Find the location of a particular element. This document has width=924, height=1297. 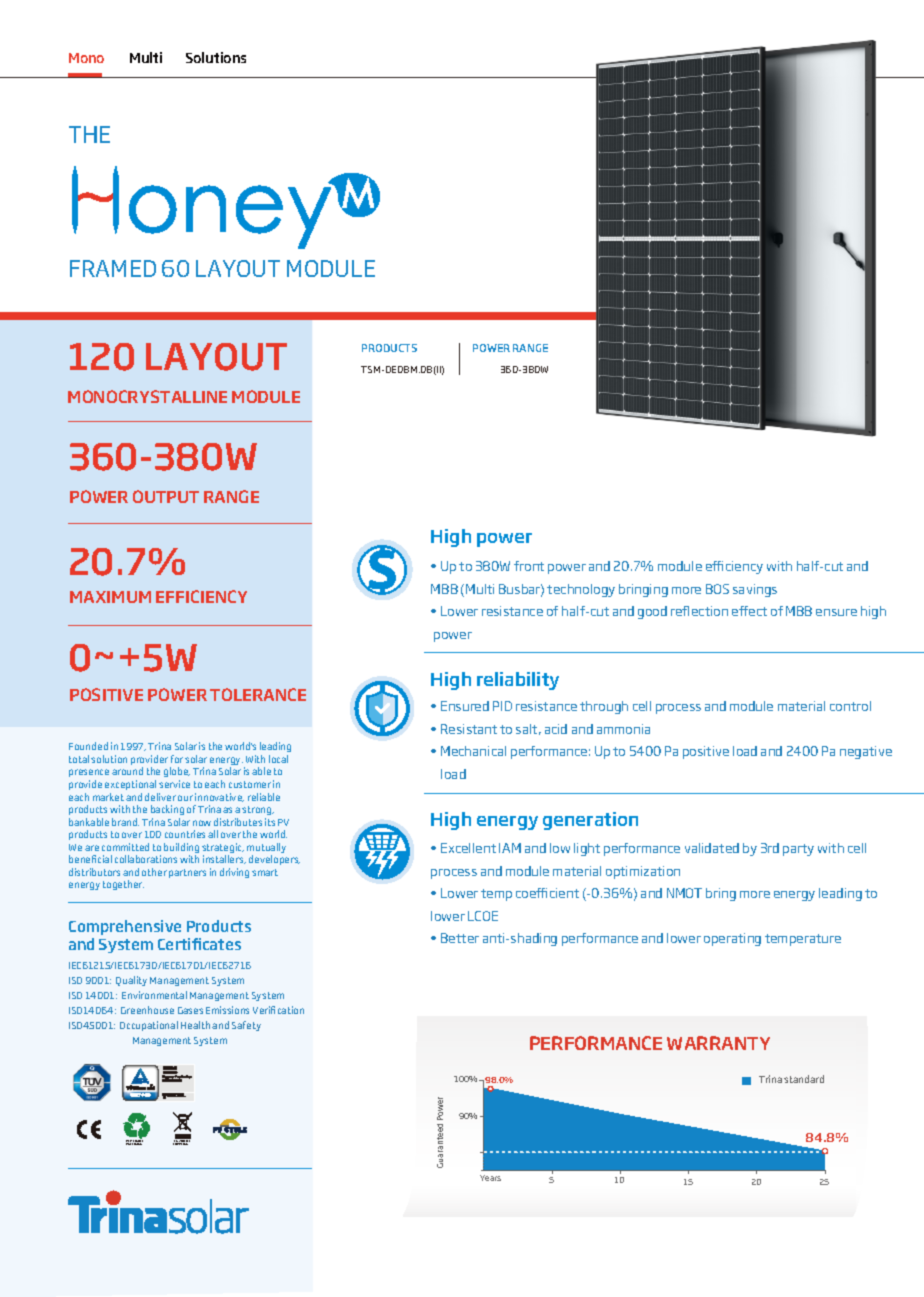

OUTPUT is located at coordinates (166, 496).
